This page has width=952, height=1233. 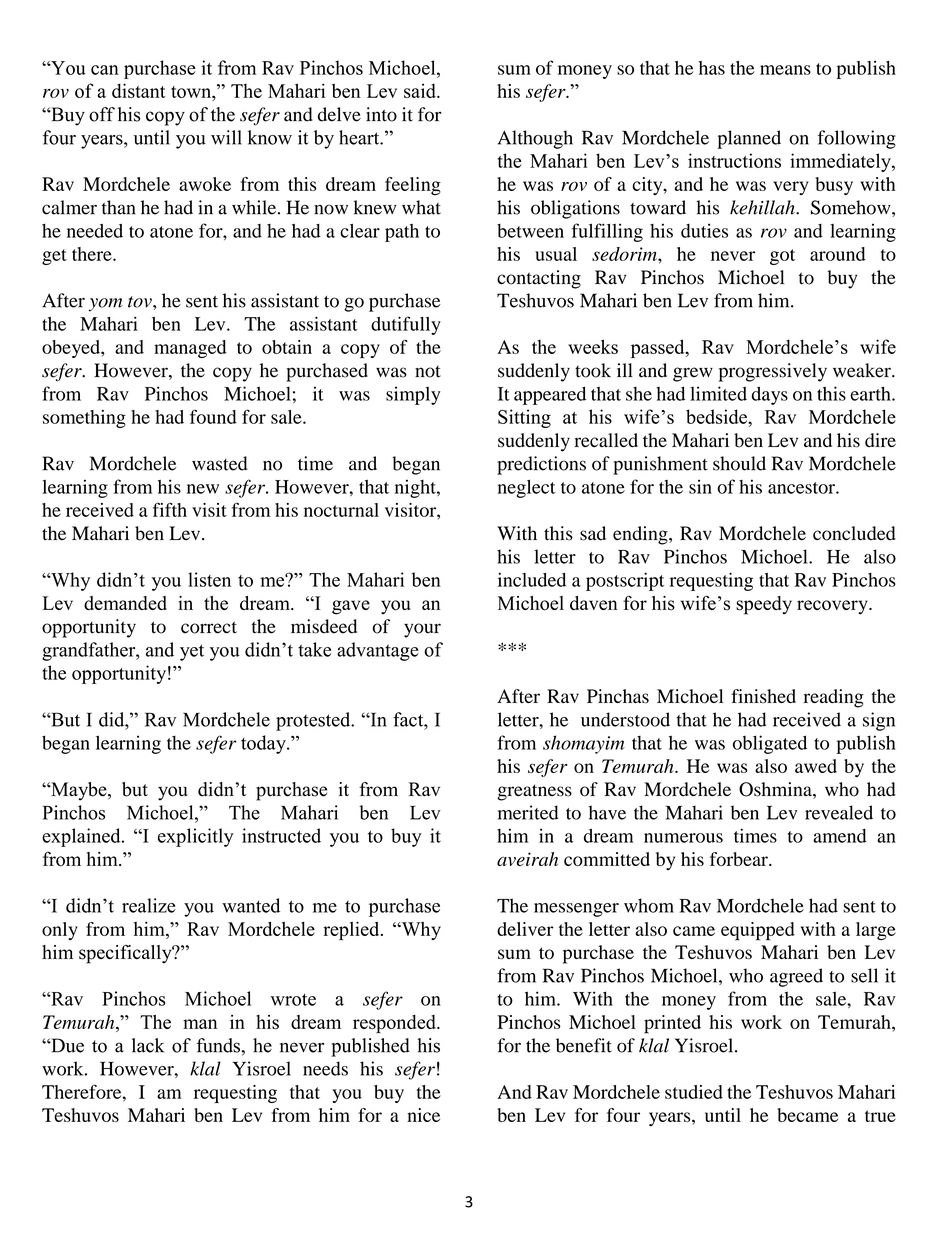 I want to click on tov, so click(x=141, y=302).
